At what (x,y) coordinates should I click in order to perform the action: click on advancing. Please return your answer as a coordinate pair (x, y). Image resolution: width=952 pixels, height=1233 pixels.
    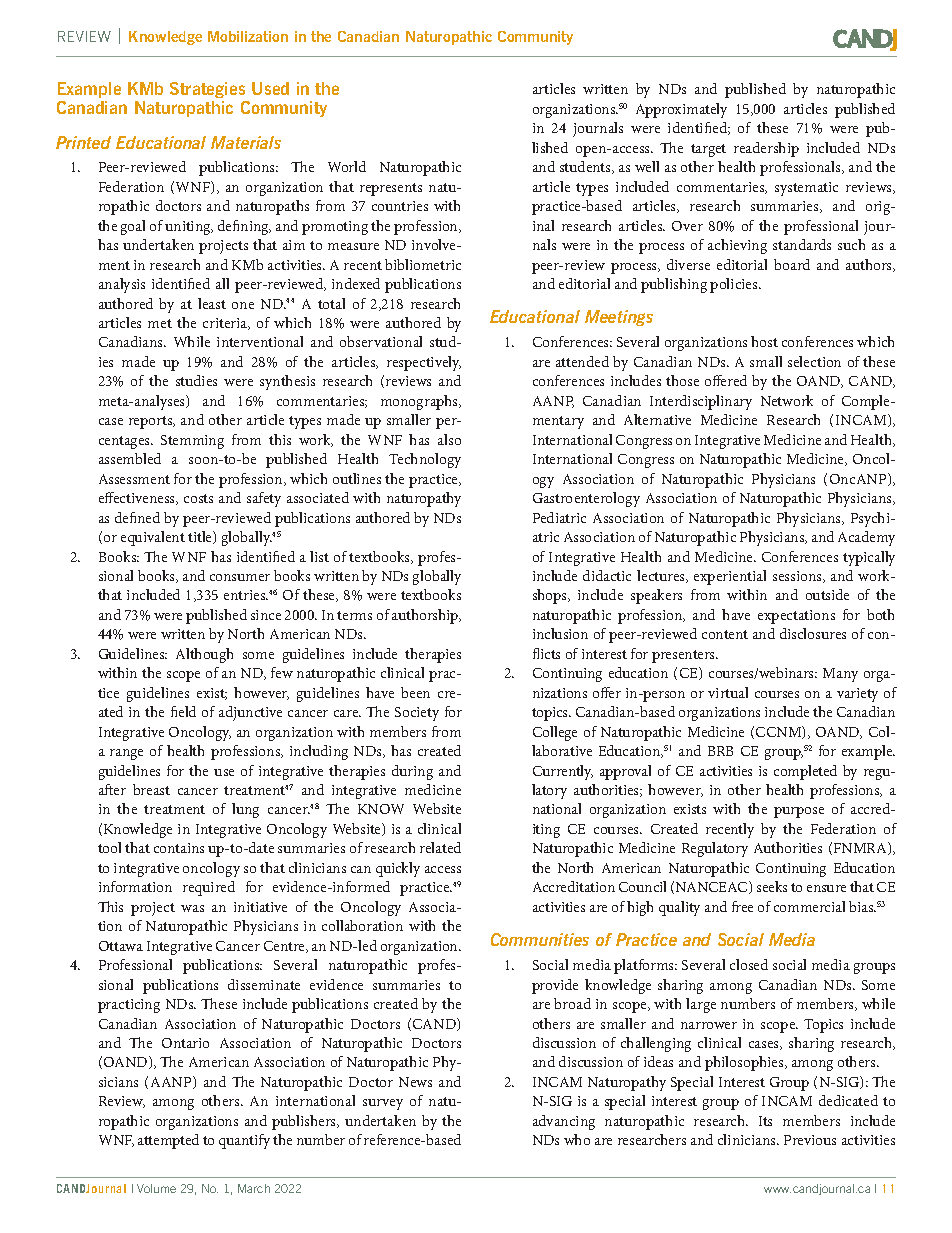
    Looking at the image, I should click on (564, 1122).
